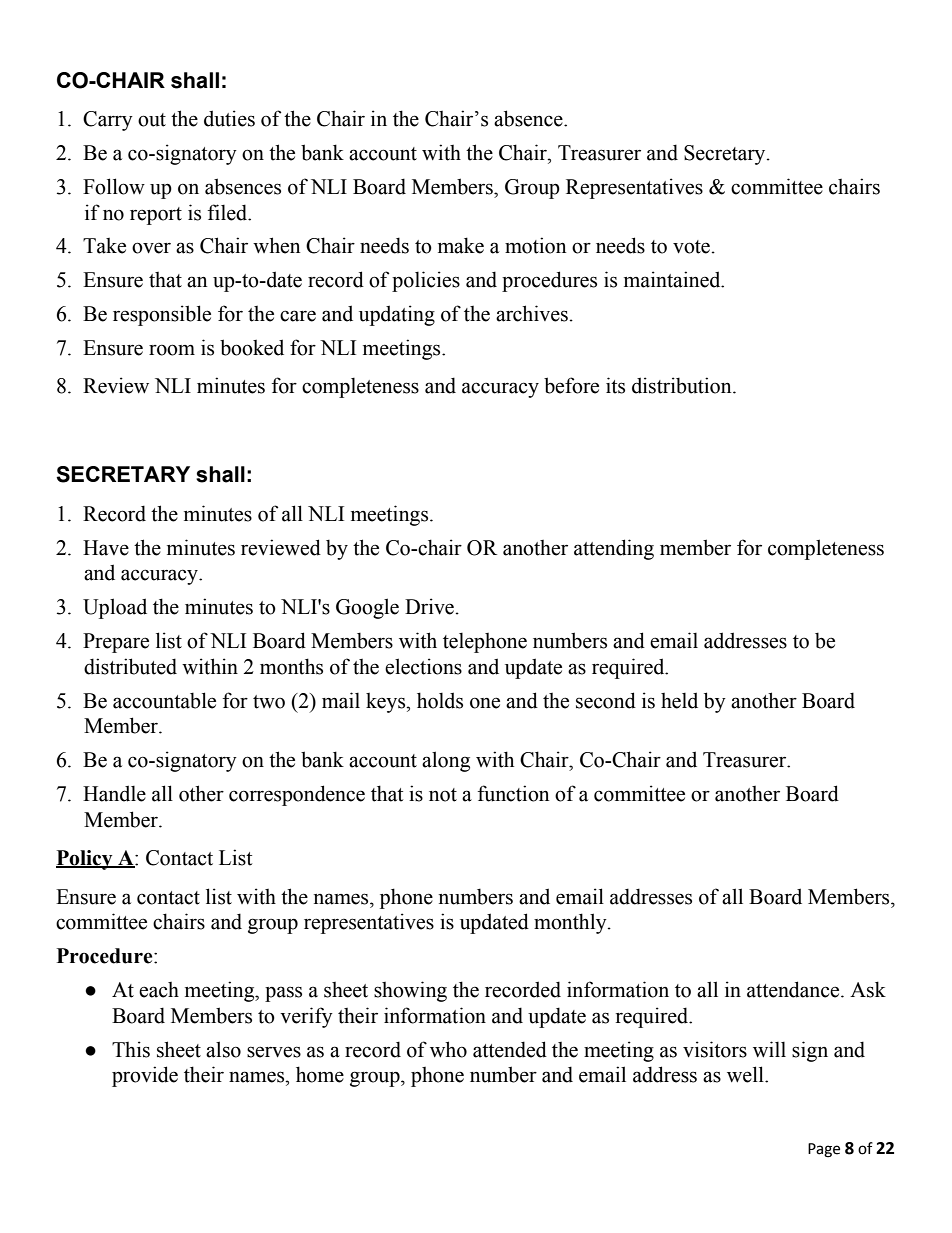  Describe the element at coordinates (448, 1049) in the screenshot. I see `who` at that location.
